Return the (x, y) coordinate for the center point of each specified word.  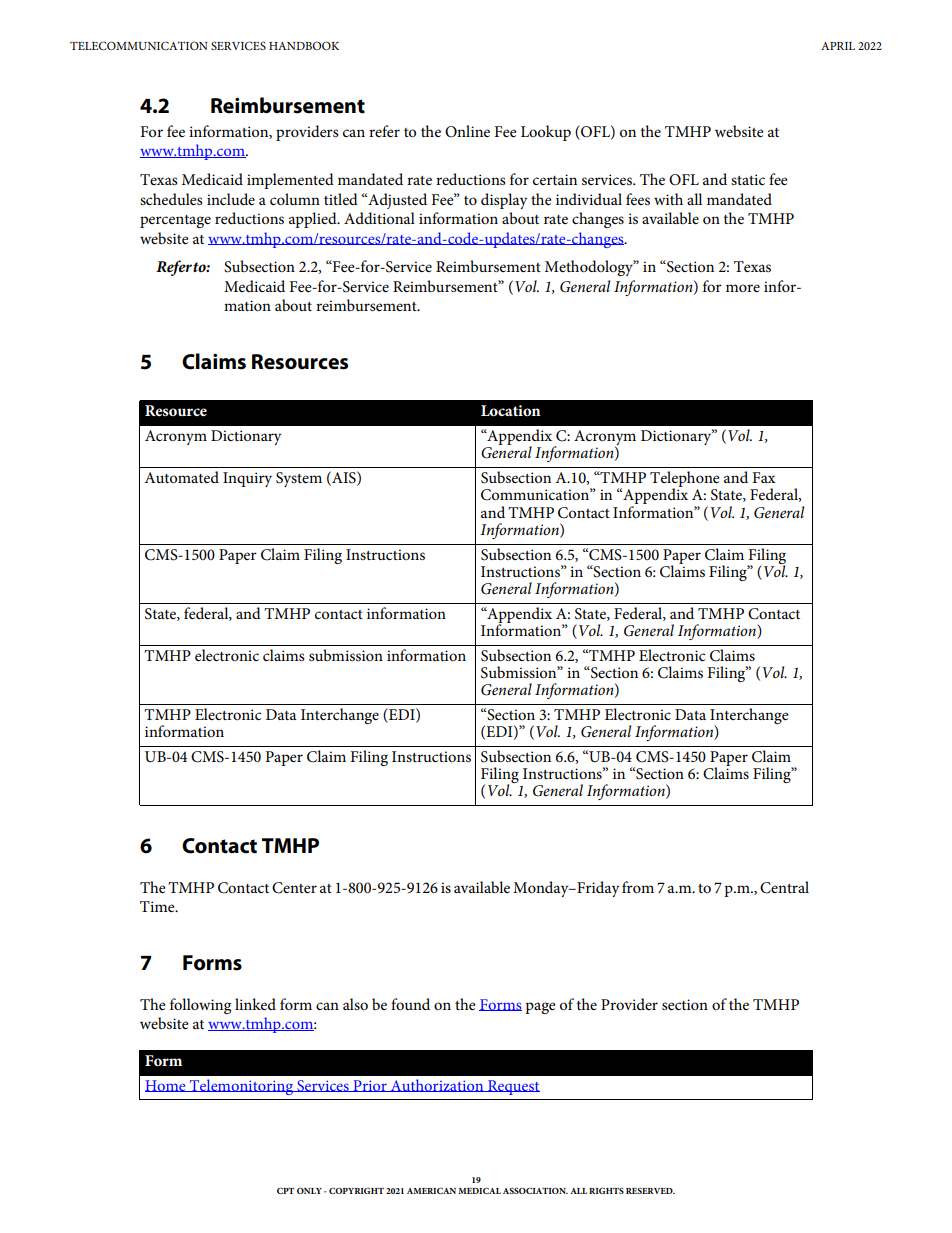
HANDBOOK (304, 45)
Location (511, 410)
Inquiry (247, 479)
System (299, 479)
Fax (764, 477)
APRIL (838, 46)
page (540, 1008)
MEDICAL (479, 1191)
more (743, 288)
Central (784, 887)
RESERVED (650, 1191)
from (638, 887)
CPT (285, 1191)
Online (467, 131)
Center (294, 888)
